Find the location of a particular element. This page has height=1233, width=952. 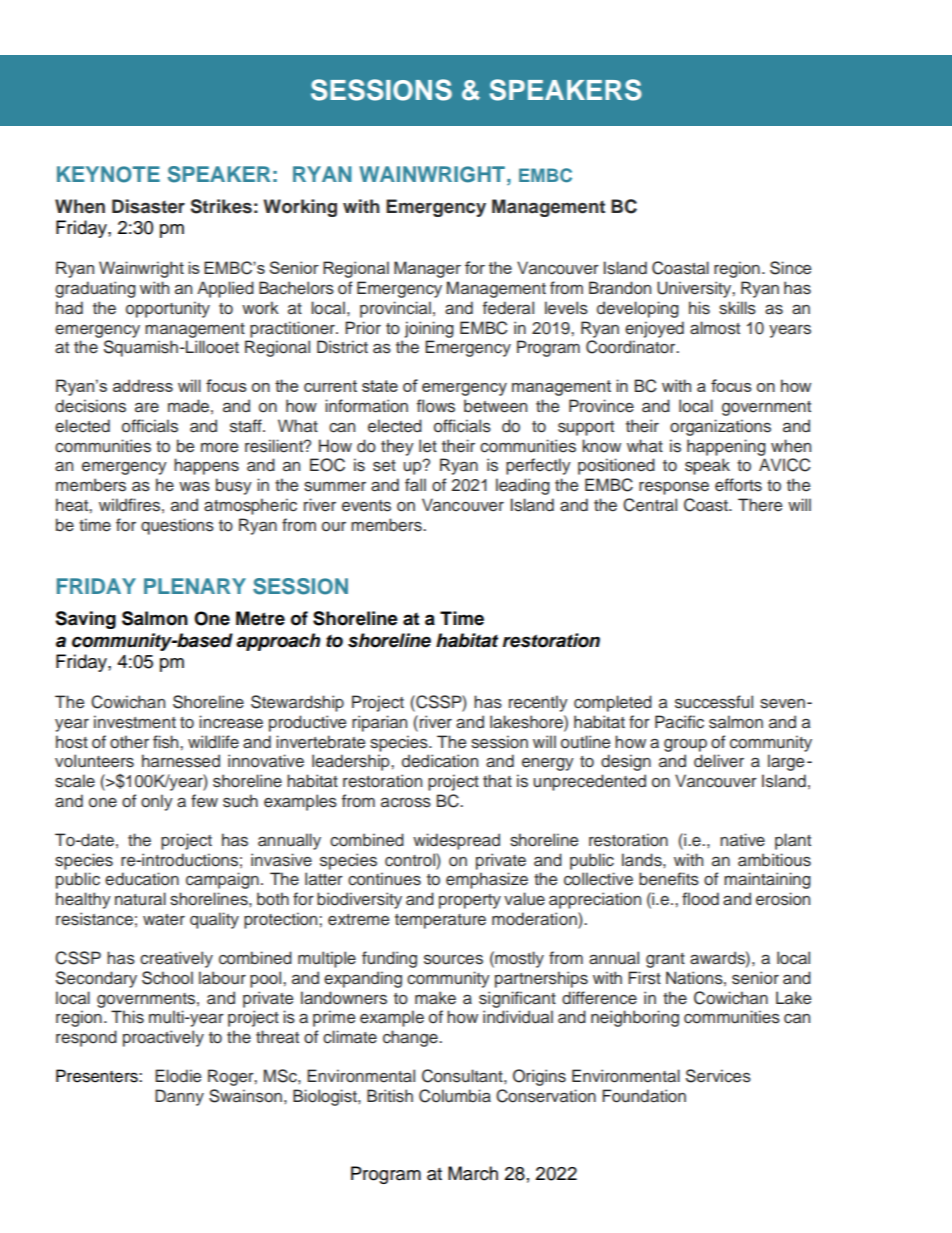

Danny is located at coordinates (179, 1097).
